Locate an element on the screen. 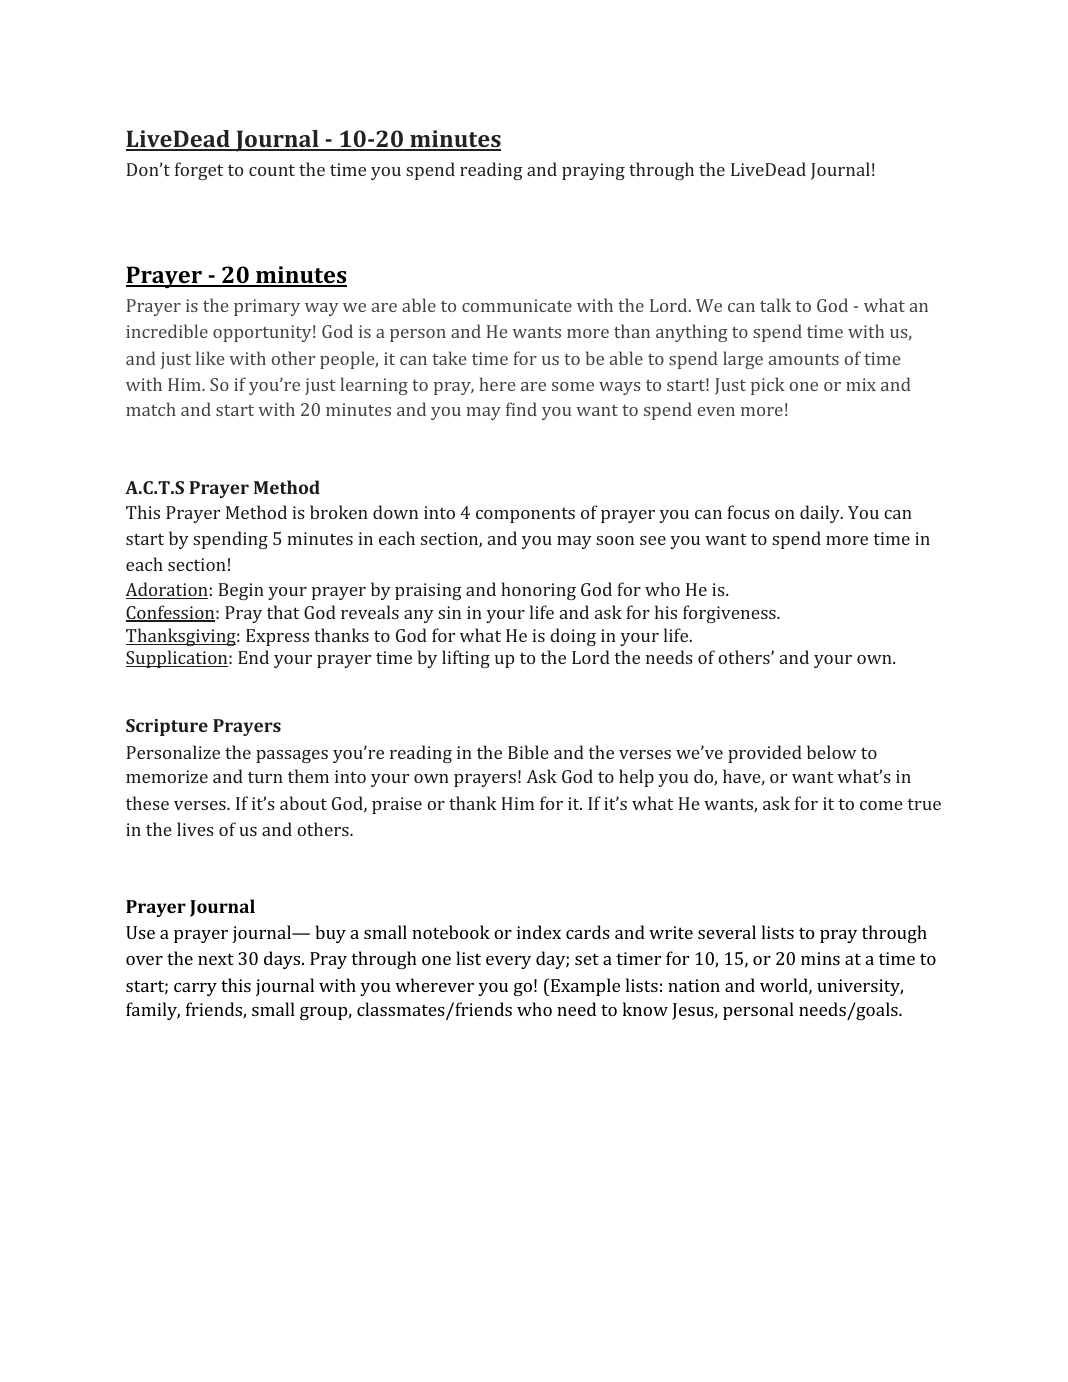  daily is located at coordinates (821, 514).
